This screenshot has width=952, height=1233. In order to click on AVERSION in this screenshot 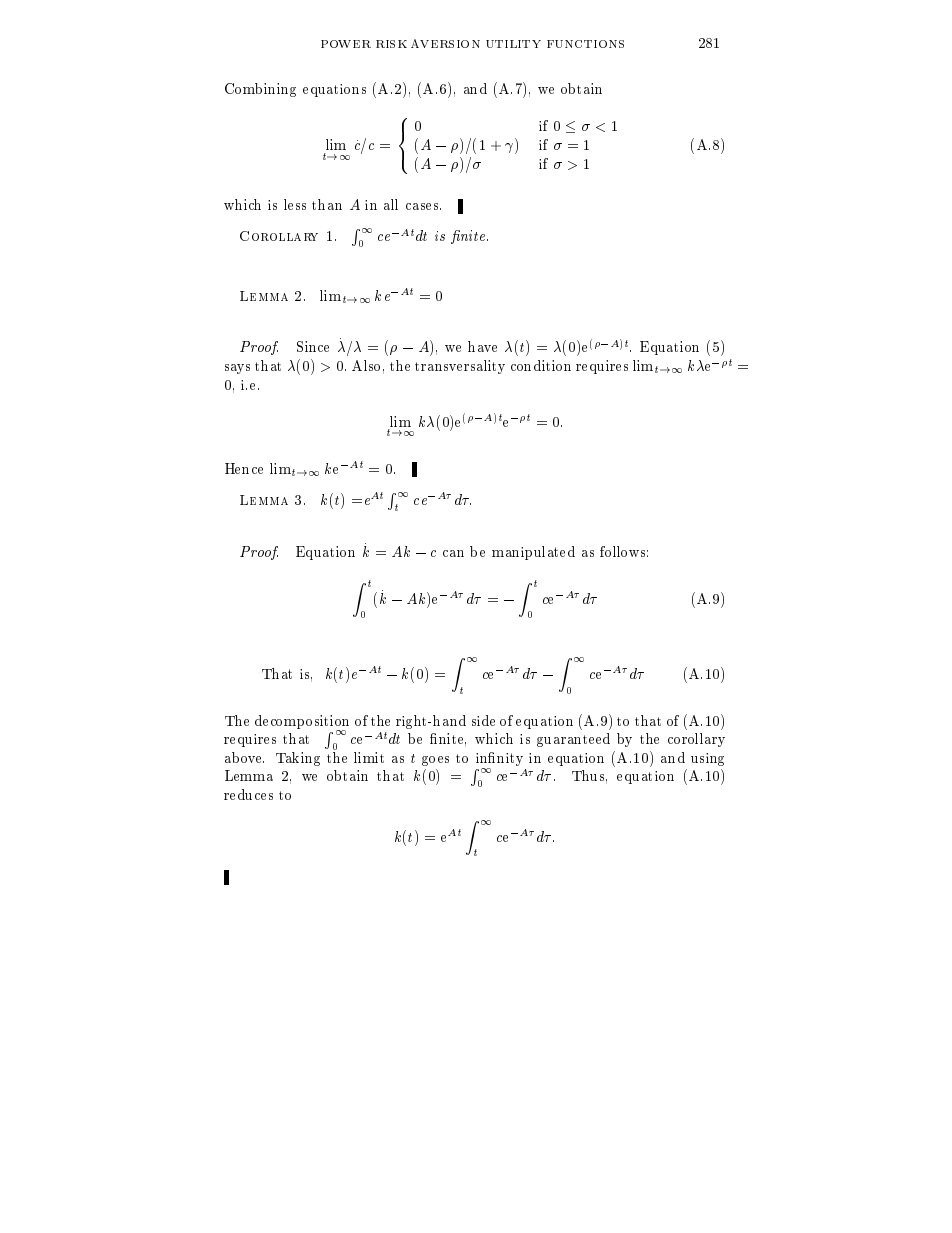, I will do `click(445, 43)`.
